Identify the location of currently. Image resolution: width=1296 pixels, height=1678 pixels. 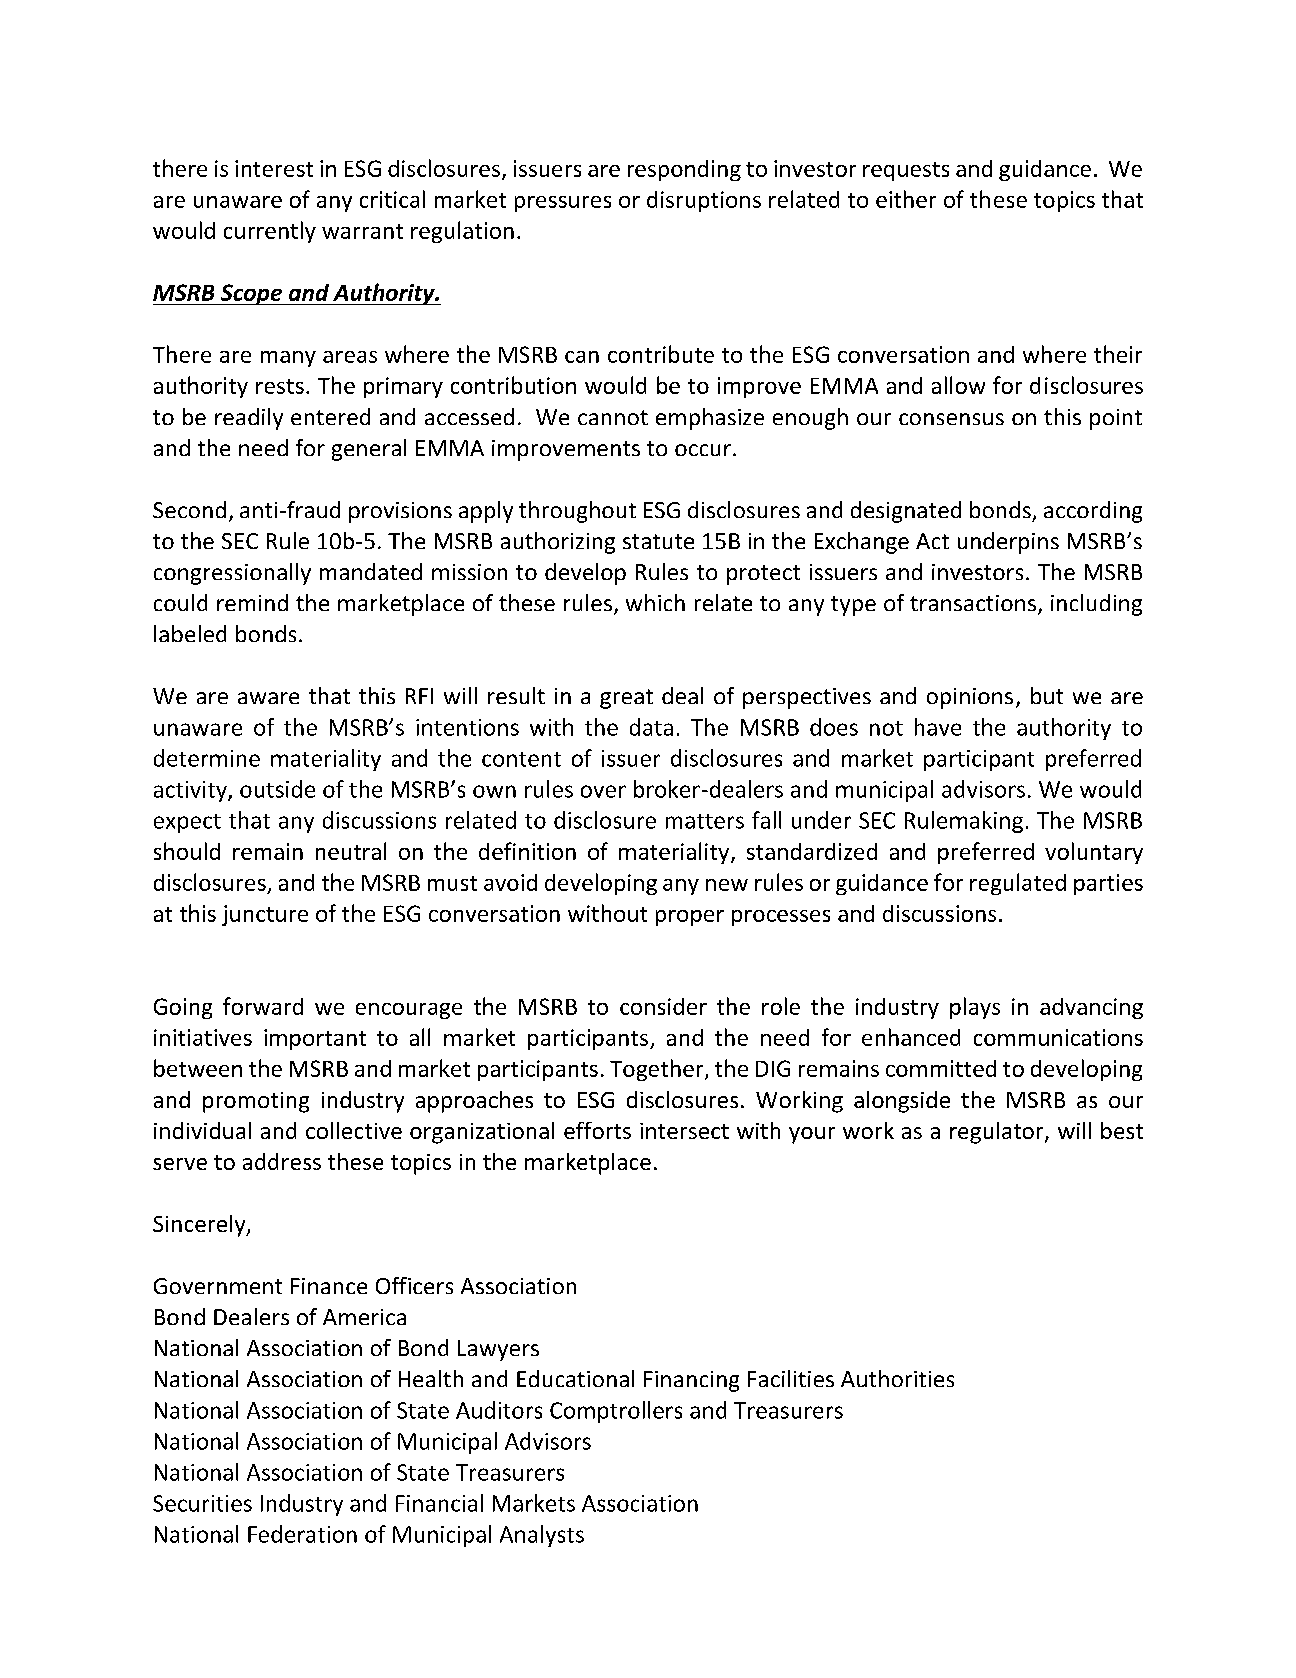
(270, 232).
